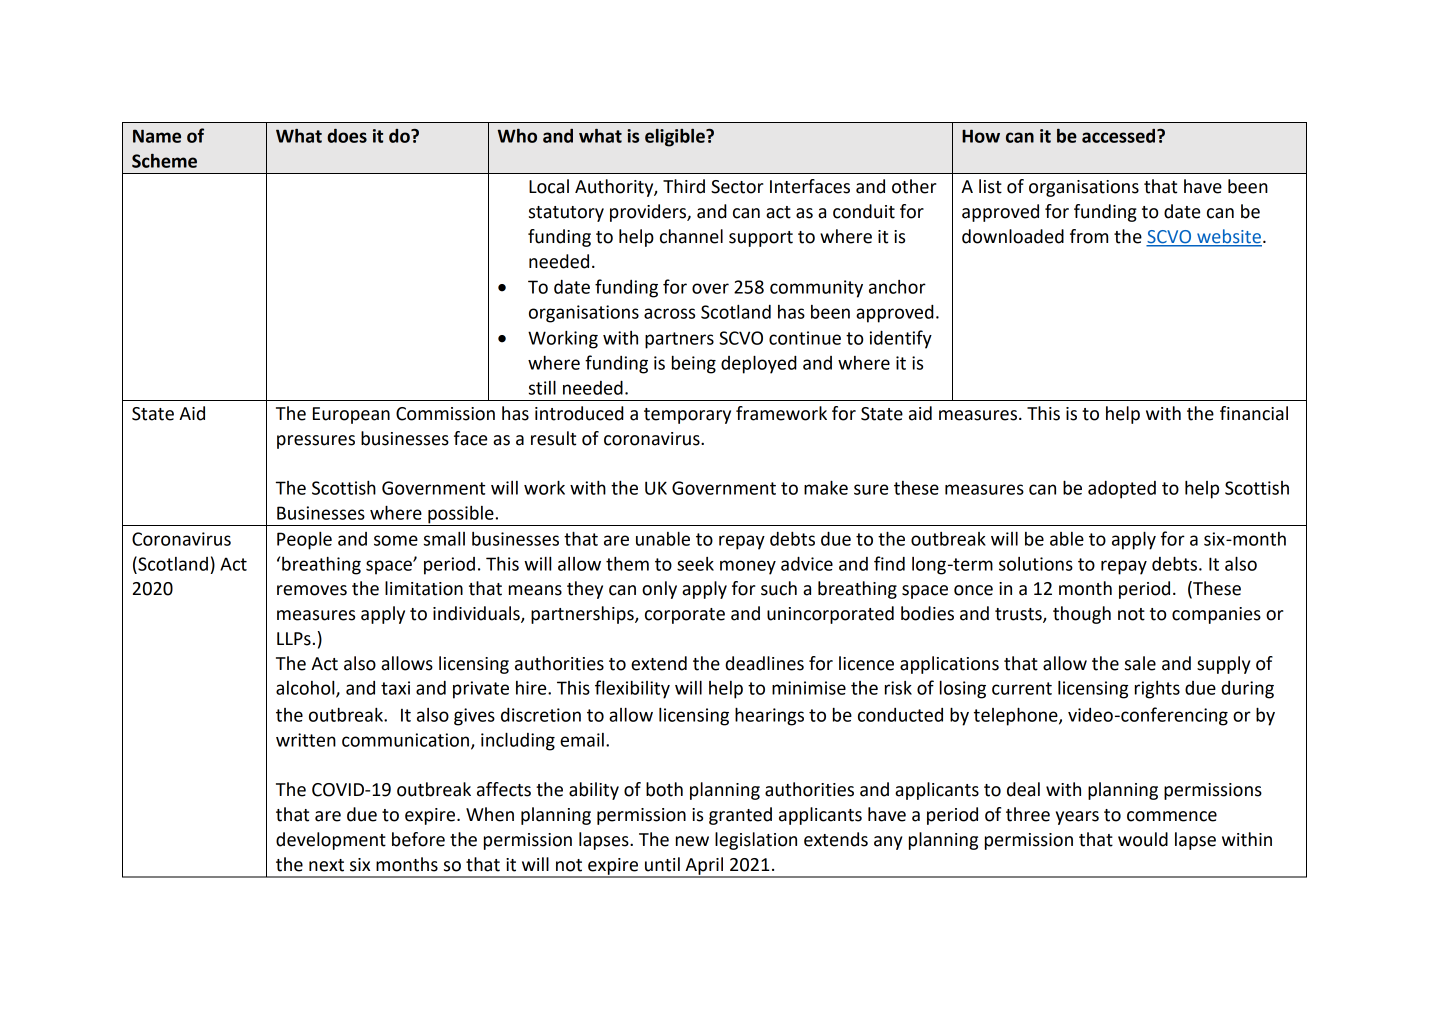 The image size is (1429, 1011). What do you see at coordinates (351, 415) in the document?
I see `European` at bounding box center [351, 415].
